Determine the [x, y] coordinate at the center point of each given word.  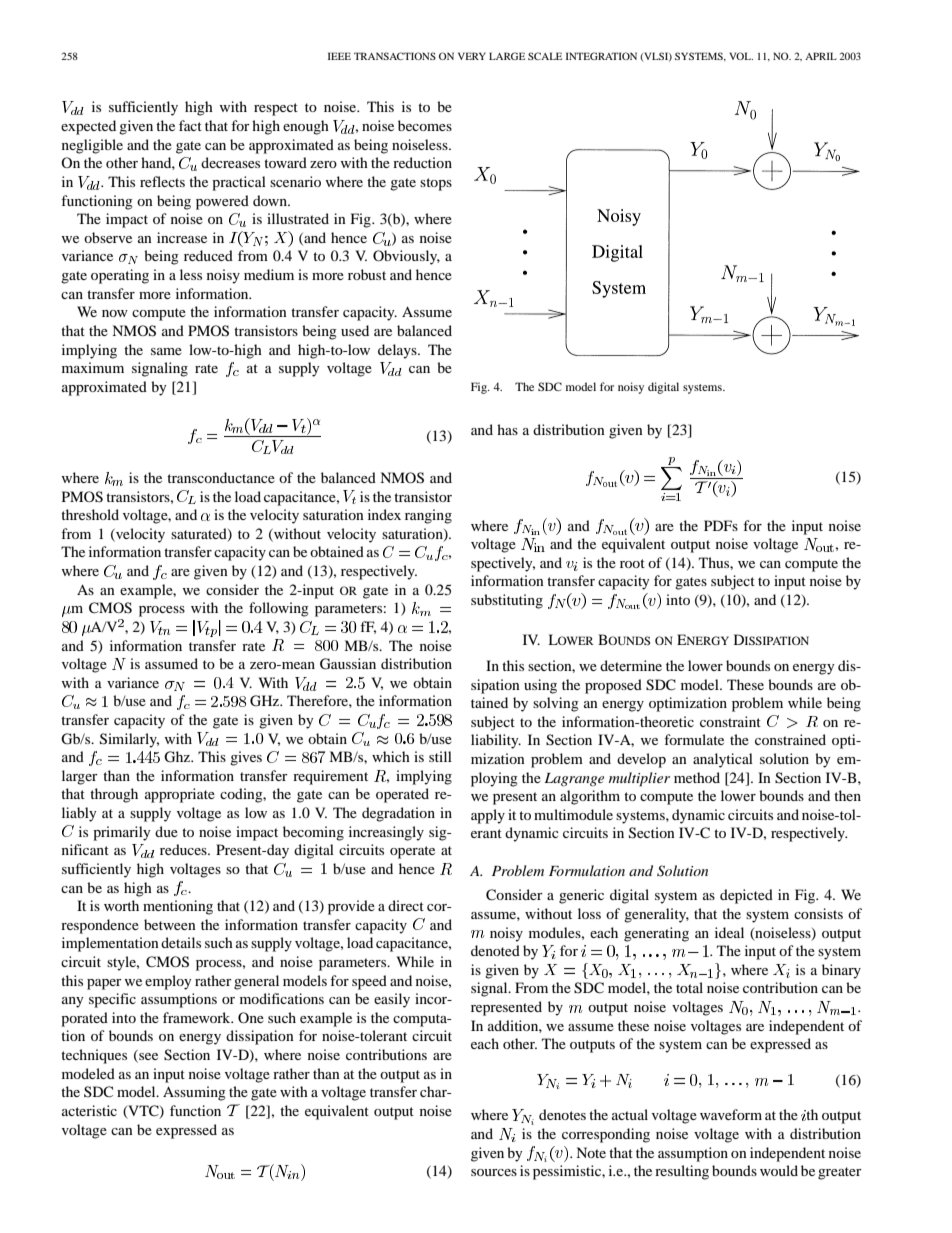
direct [406, 905]
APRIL [821, 56]
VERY [472, 56]
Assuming [194, 1093]
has [507, 429]
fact [190, 125]
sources [494, 1172]
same [166, 351]
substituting [507, 601]
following [279, 609]
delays [398, 351]
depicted [746, 896]
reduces [184, 849]
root [632, 563]
